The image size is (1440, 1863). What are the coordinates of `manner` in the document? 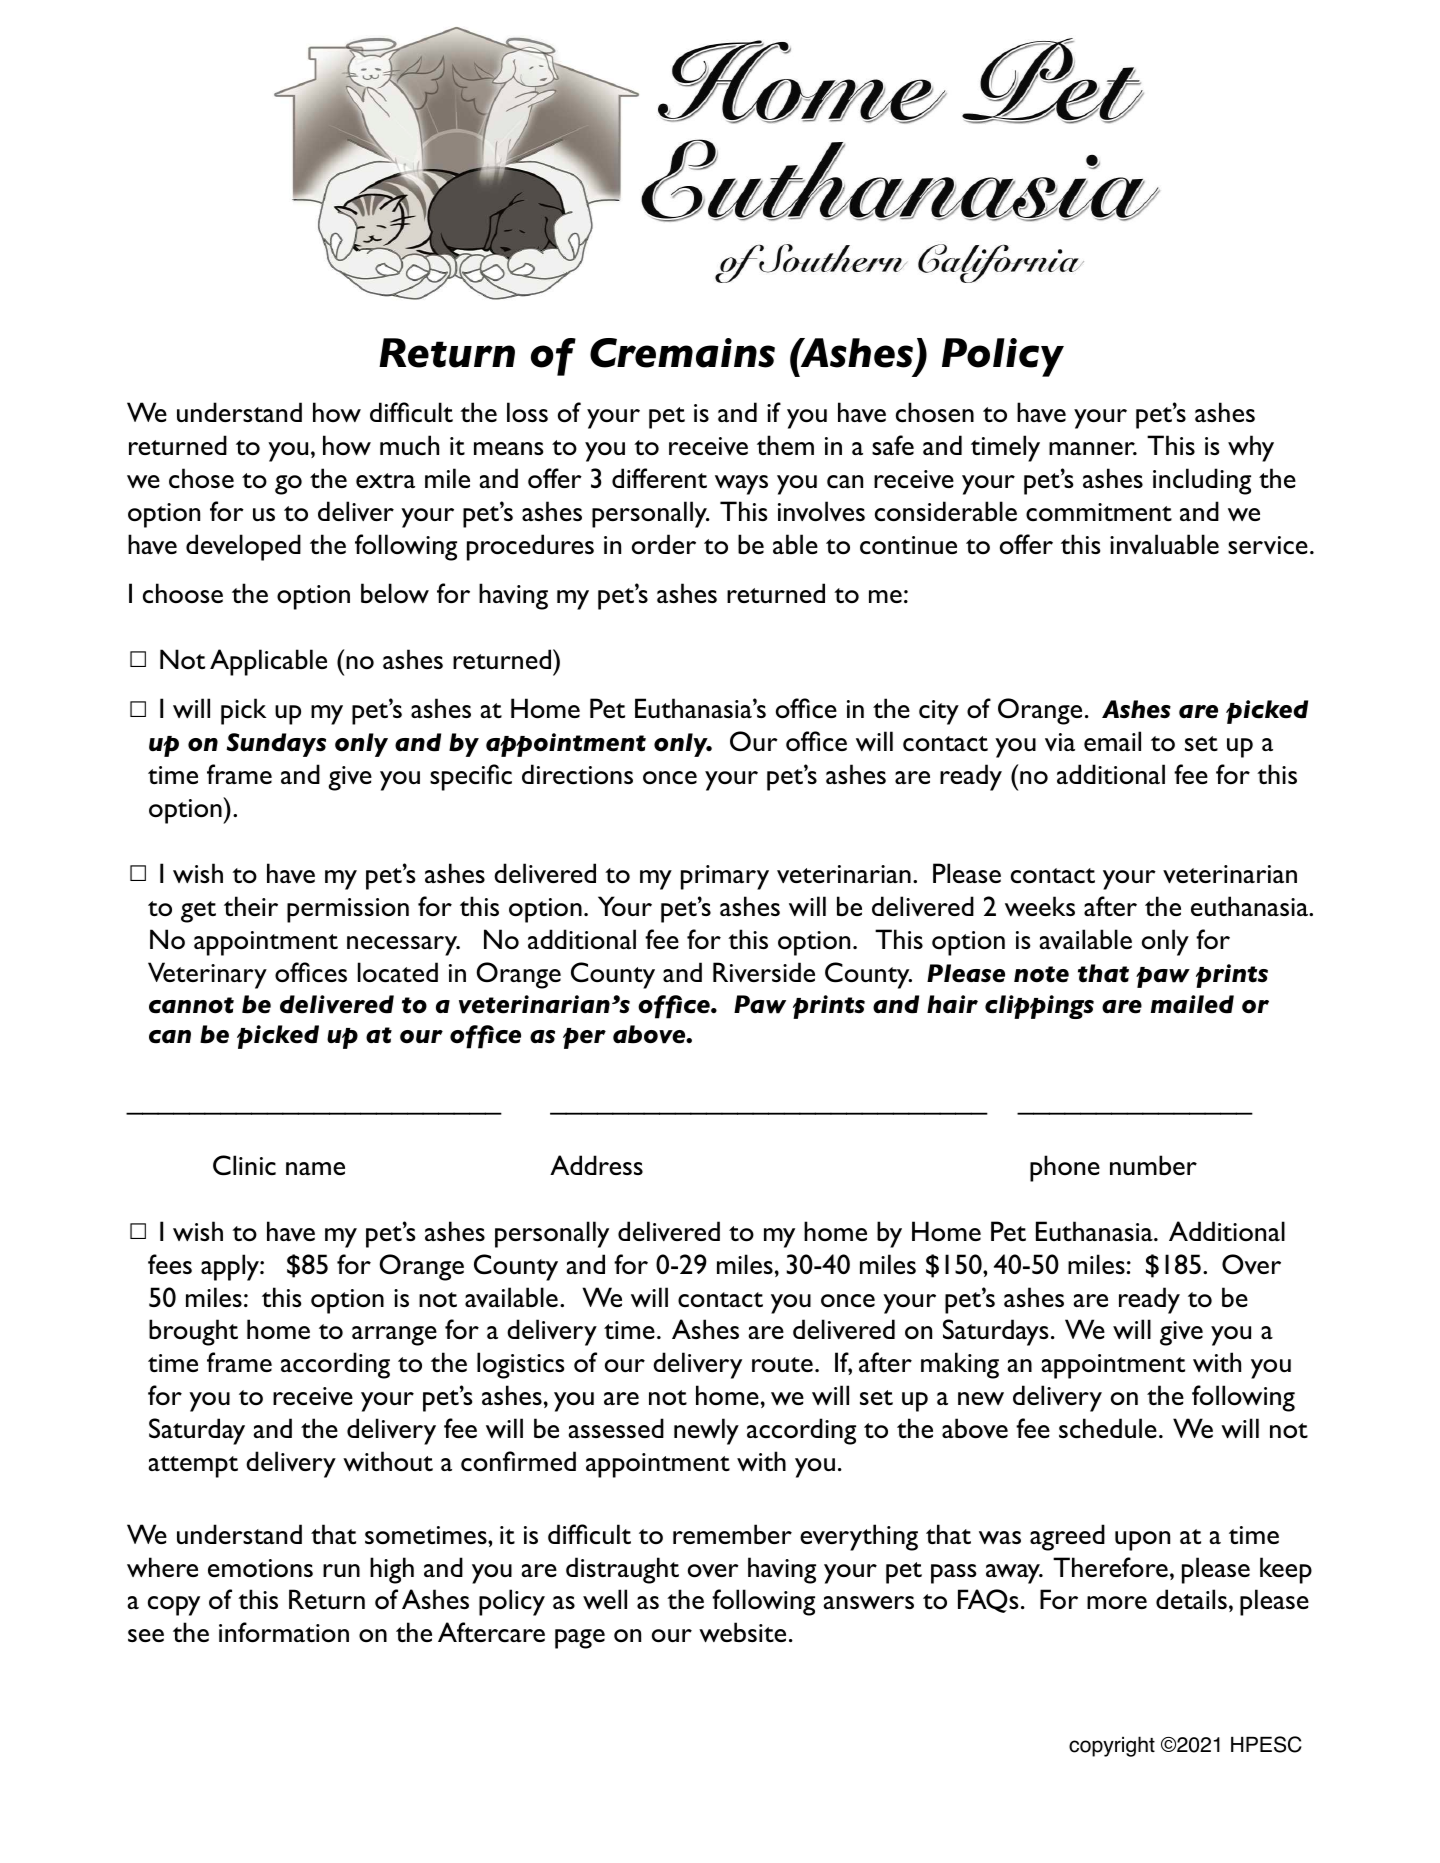 It's located at (1093, 448).
